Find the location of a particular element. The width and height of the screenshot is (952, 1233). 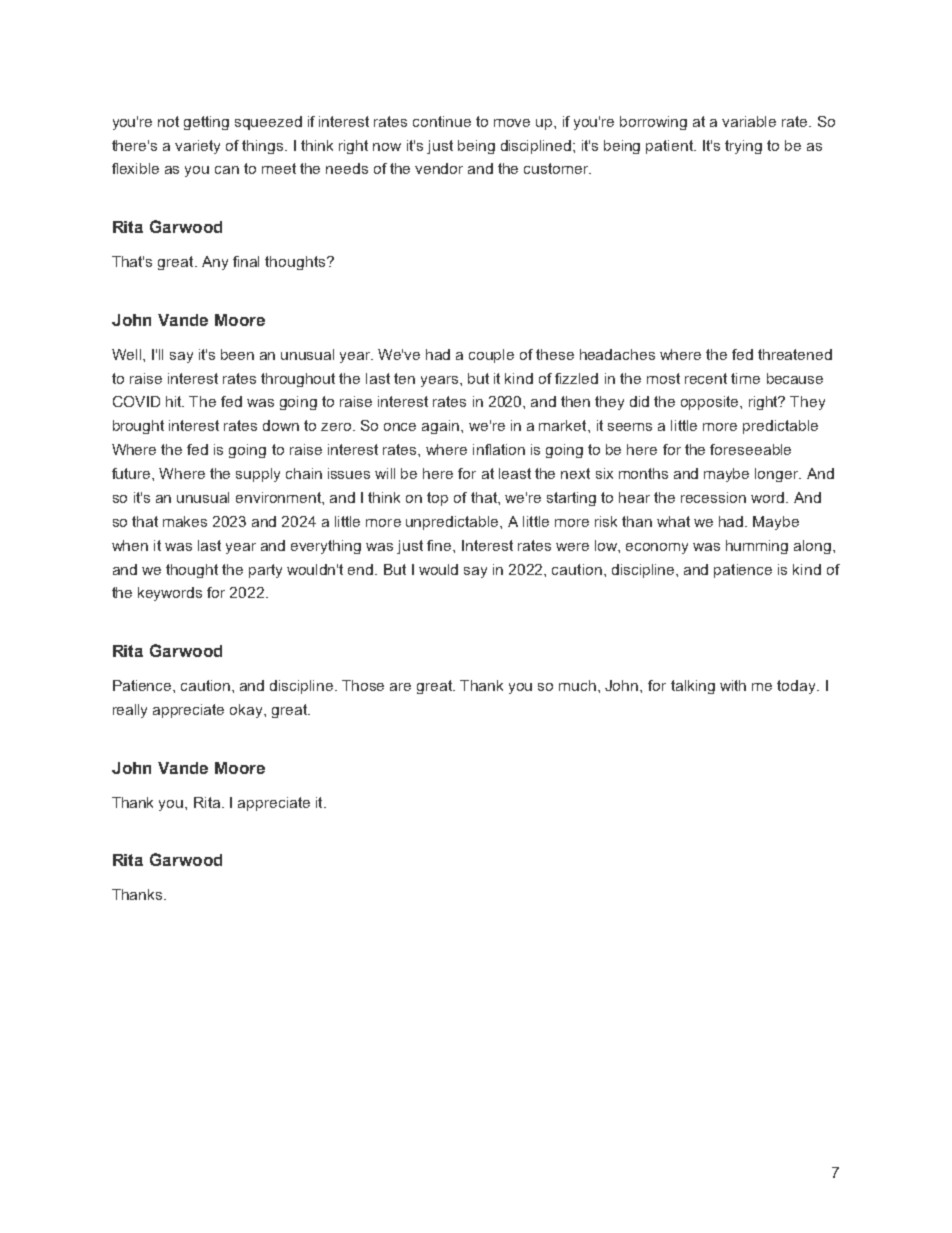

threatened is located at coordinates (795, 354).
